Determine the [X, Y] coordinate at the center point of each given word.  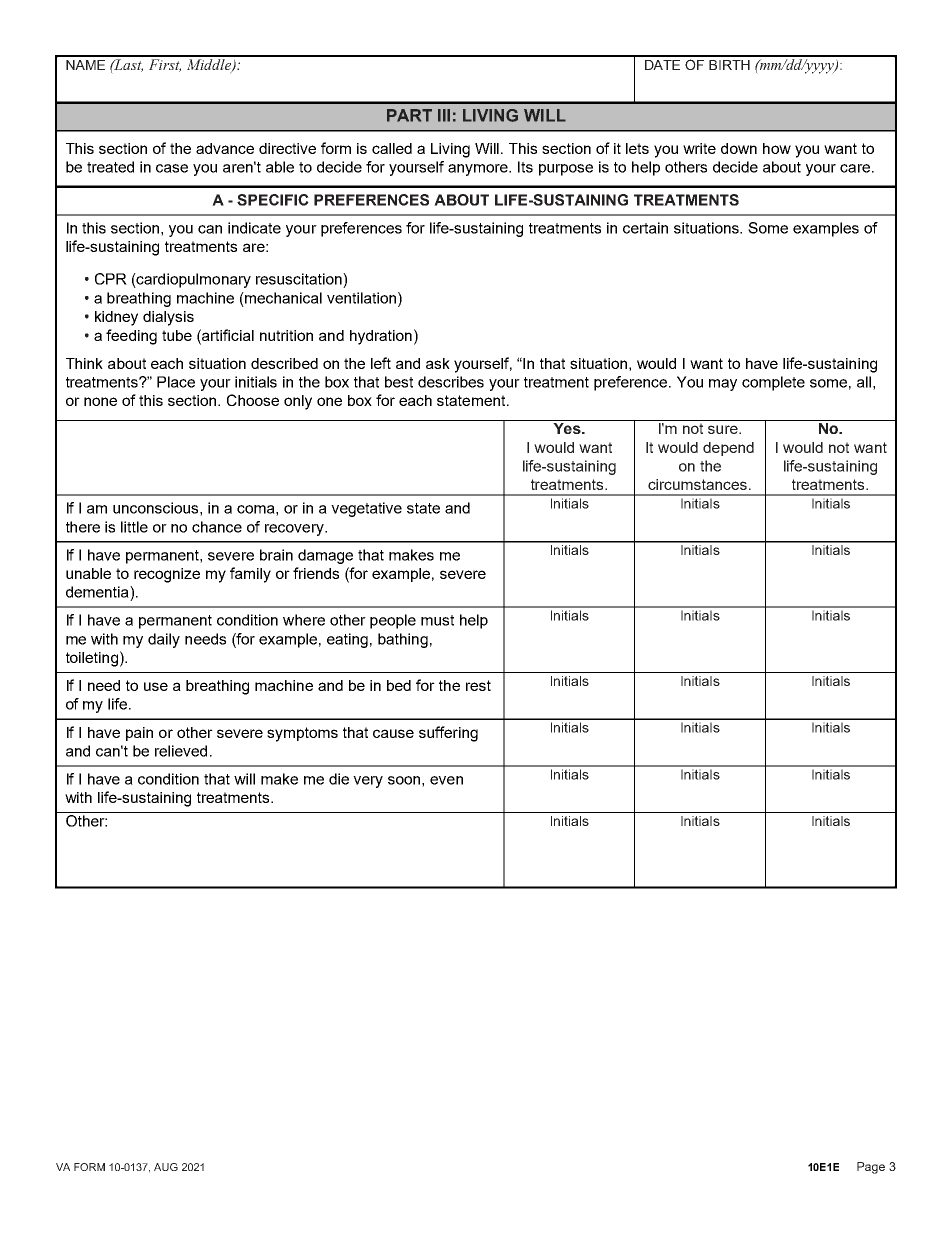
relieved [181, 751]
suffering [448, 734]
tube [177, 335]
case [172, 168]
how [777, 148]
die [339, 779]
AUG [166, 1167]
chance [217, 527]
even [446, 780]
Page [871, 1168]
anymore [479, 170]
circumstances [697, 484]
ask [438, 363]
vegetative [366, 509]
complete [773, 383]
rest [478, 685]
